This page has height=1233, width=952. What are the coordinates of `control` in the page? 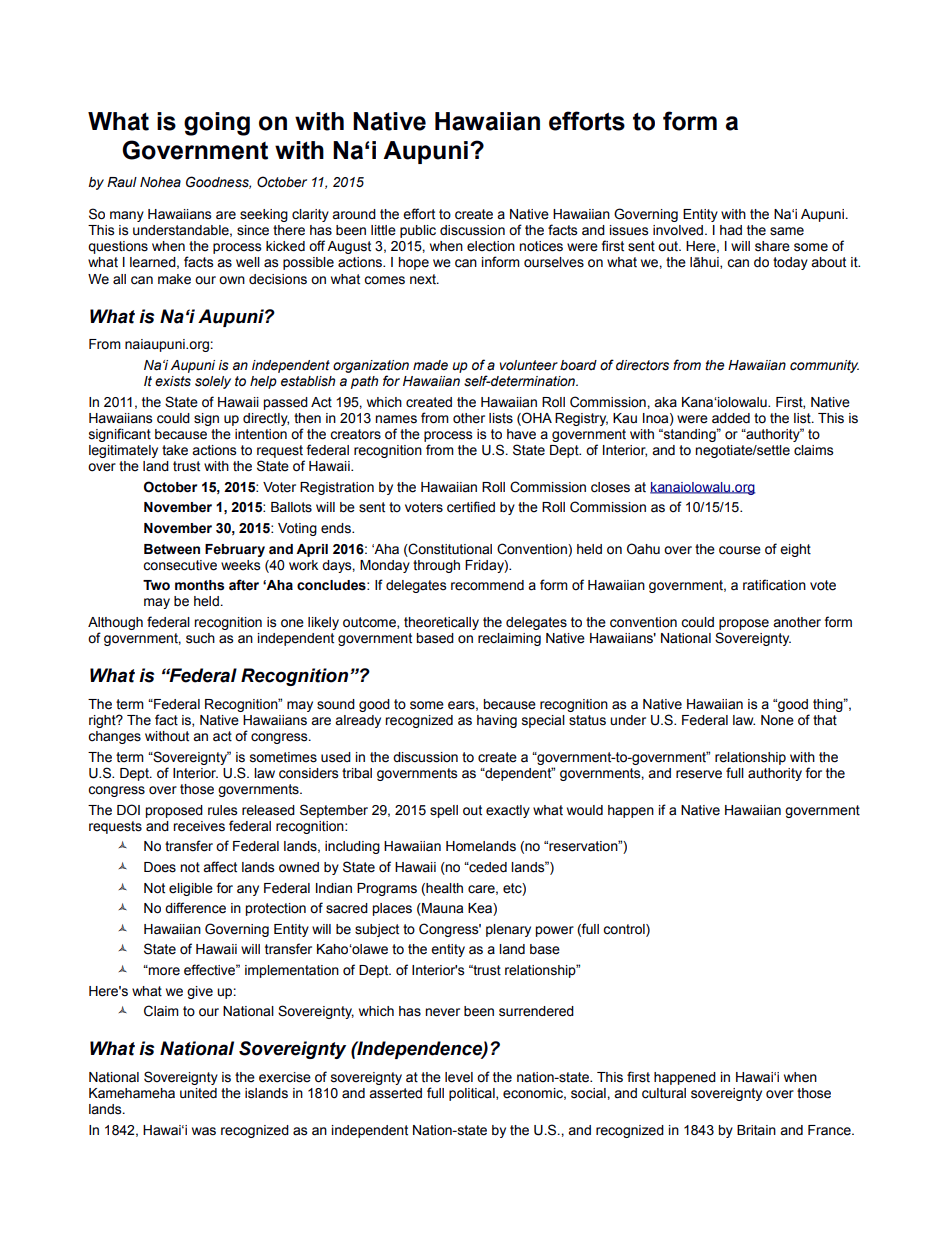 It's located at (625, 930).
